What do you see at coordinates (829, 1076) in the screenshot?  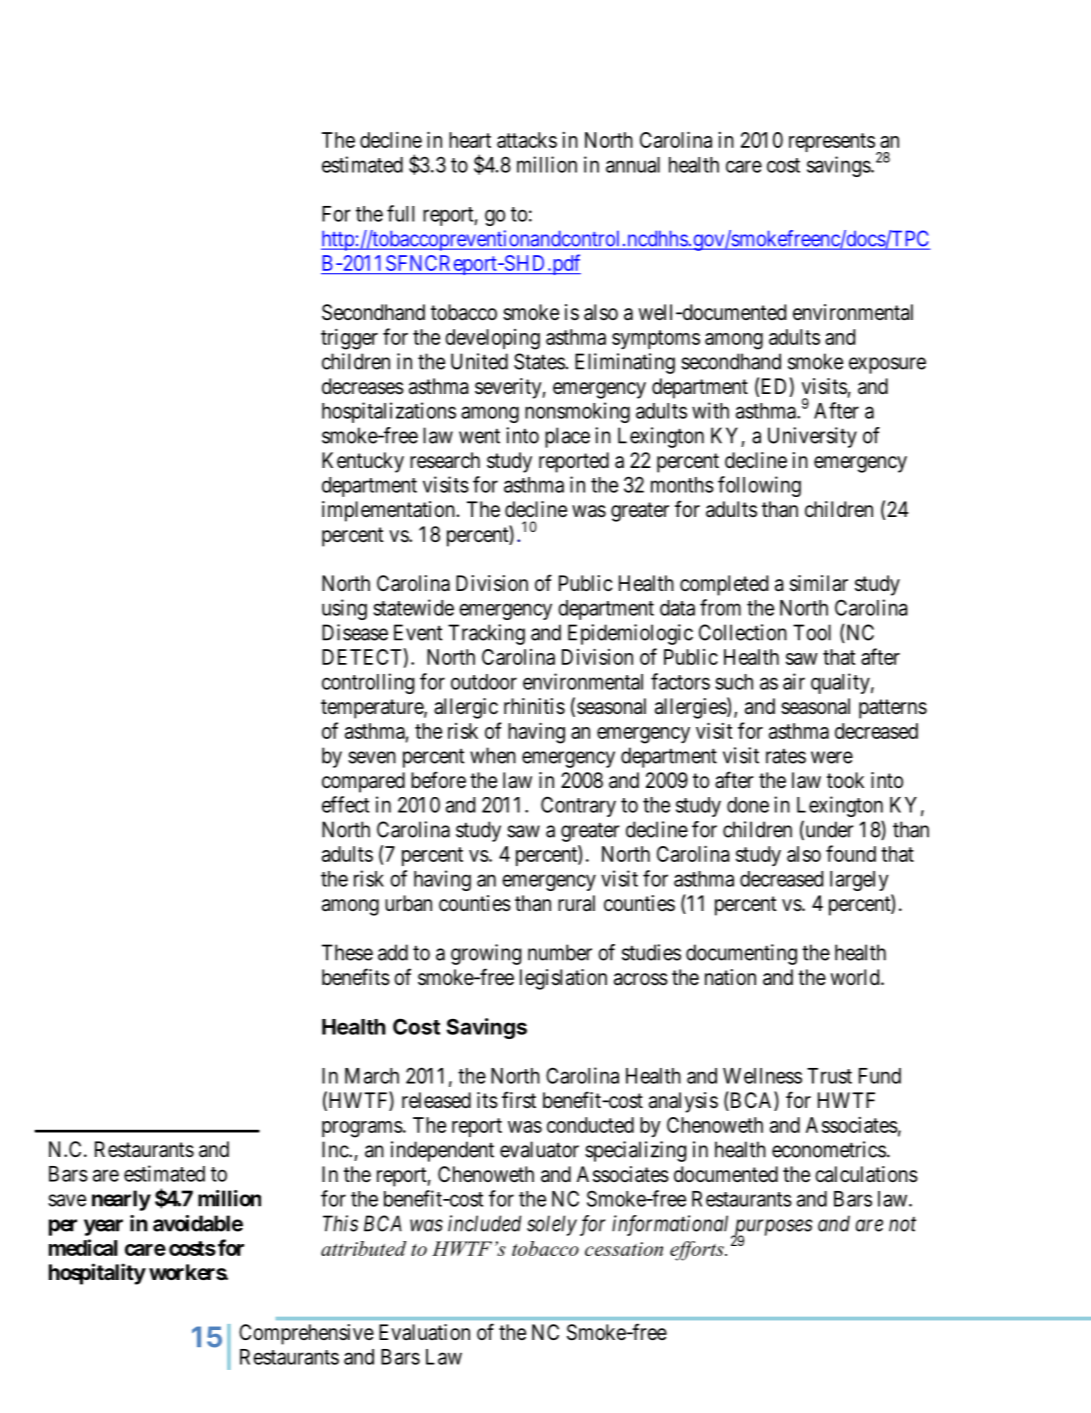 I see `Trust` at bounding box center [829, 1076].
